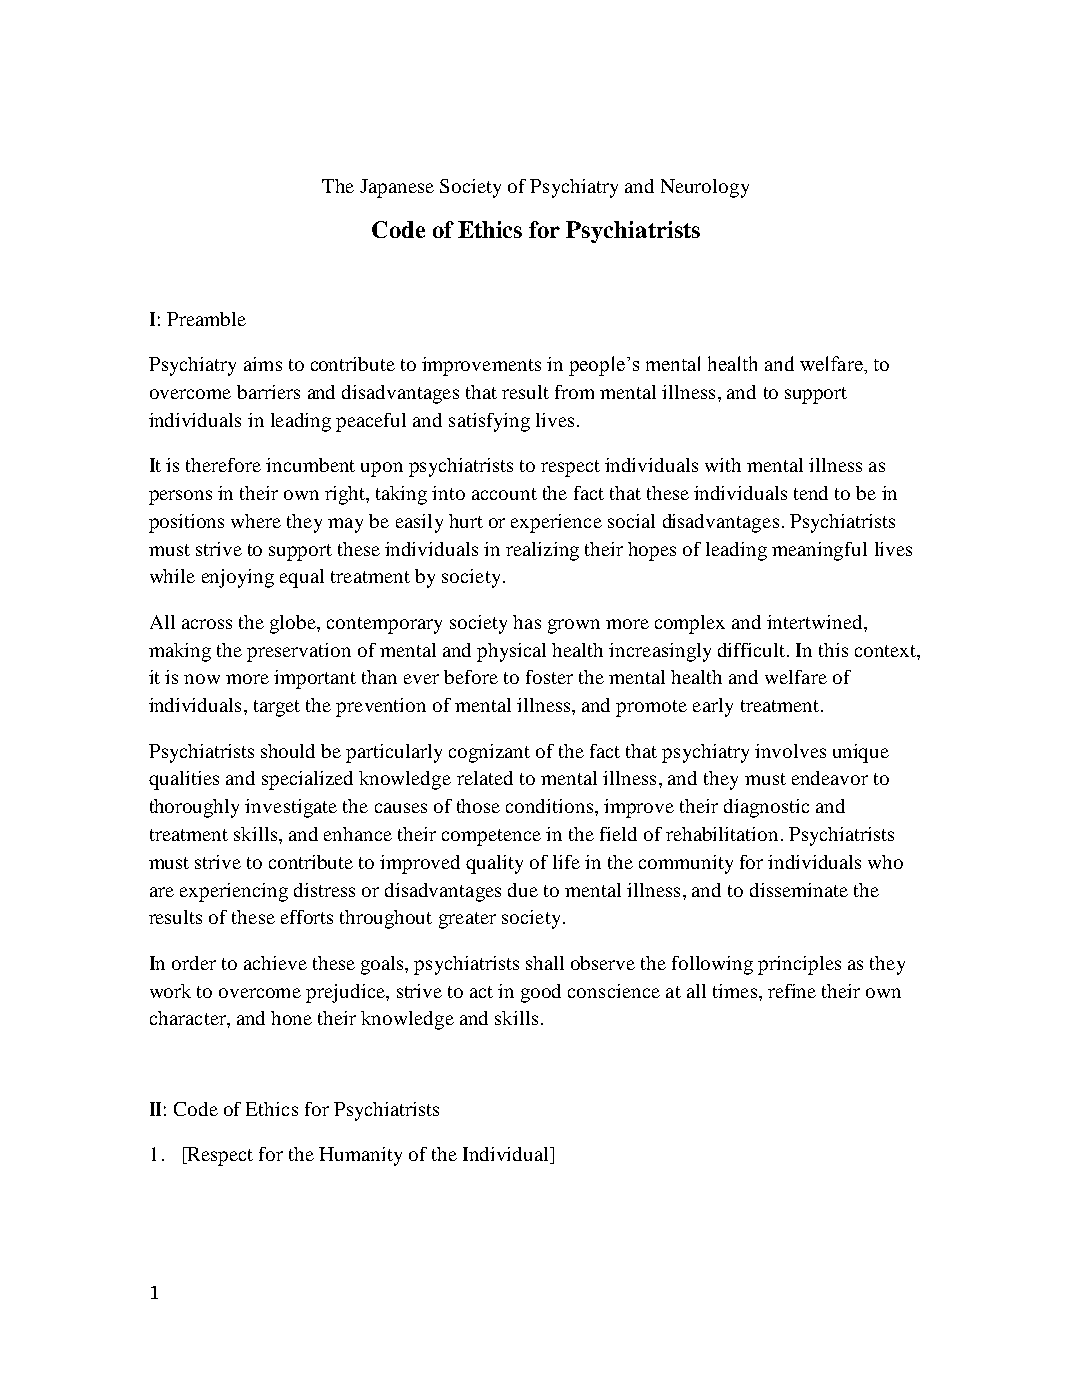 The width and height of the screenshot is (1072, 1388). I want to click on Japanese, so click(397, 188).
